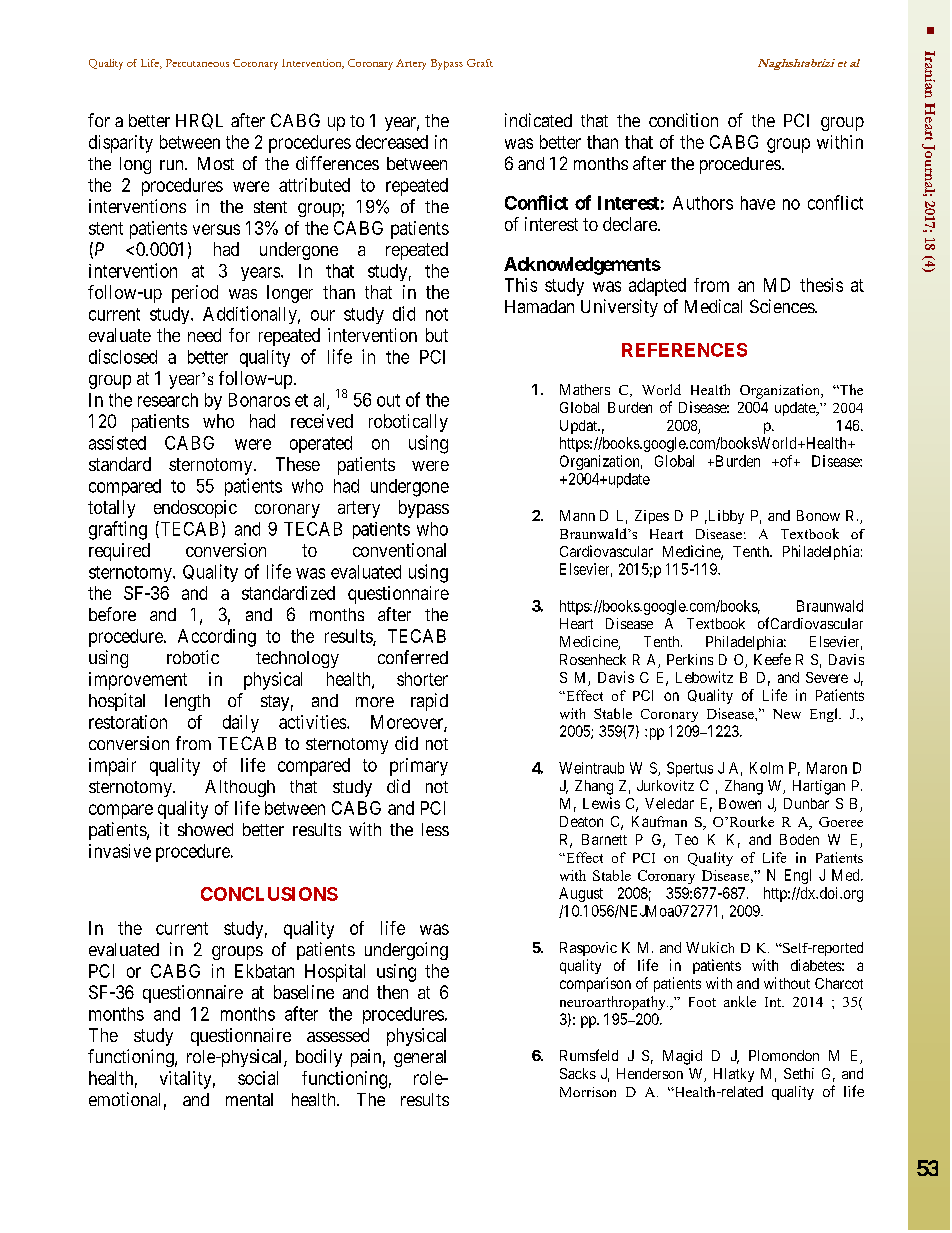 This screenshot has height=1233, width=952. I want to click on indicated, so click(538, 120).
